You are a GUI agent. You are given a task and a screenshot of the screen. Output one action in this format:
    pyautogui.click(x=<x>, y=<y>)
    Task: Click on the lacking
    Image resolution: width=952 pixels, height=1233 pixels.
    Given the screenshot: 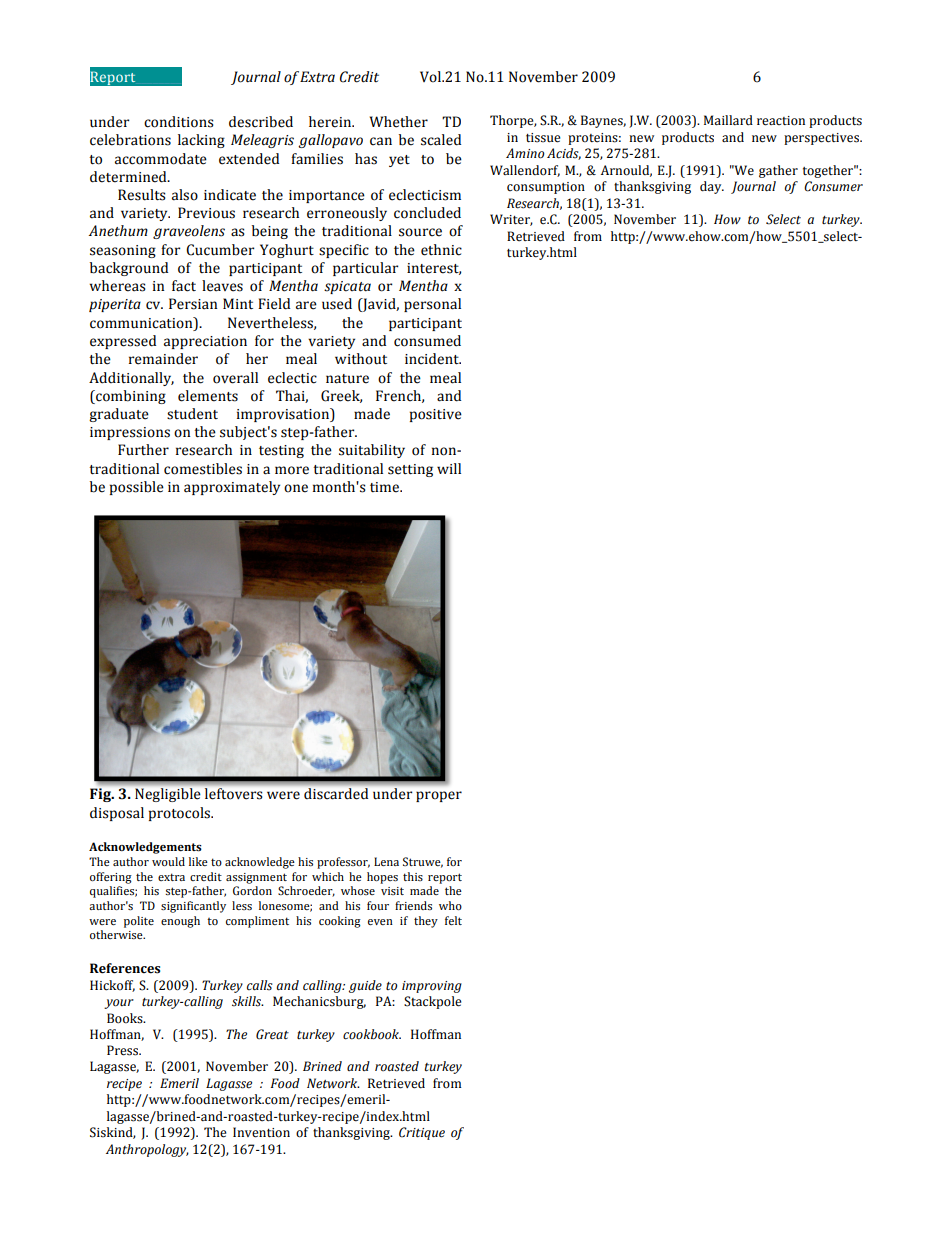 What is the action you would take?
    pyautogui.click(x=201, y=141)
